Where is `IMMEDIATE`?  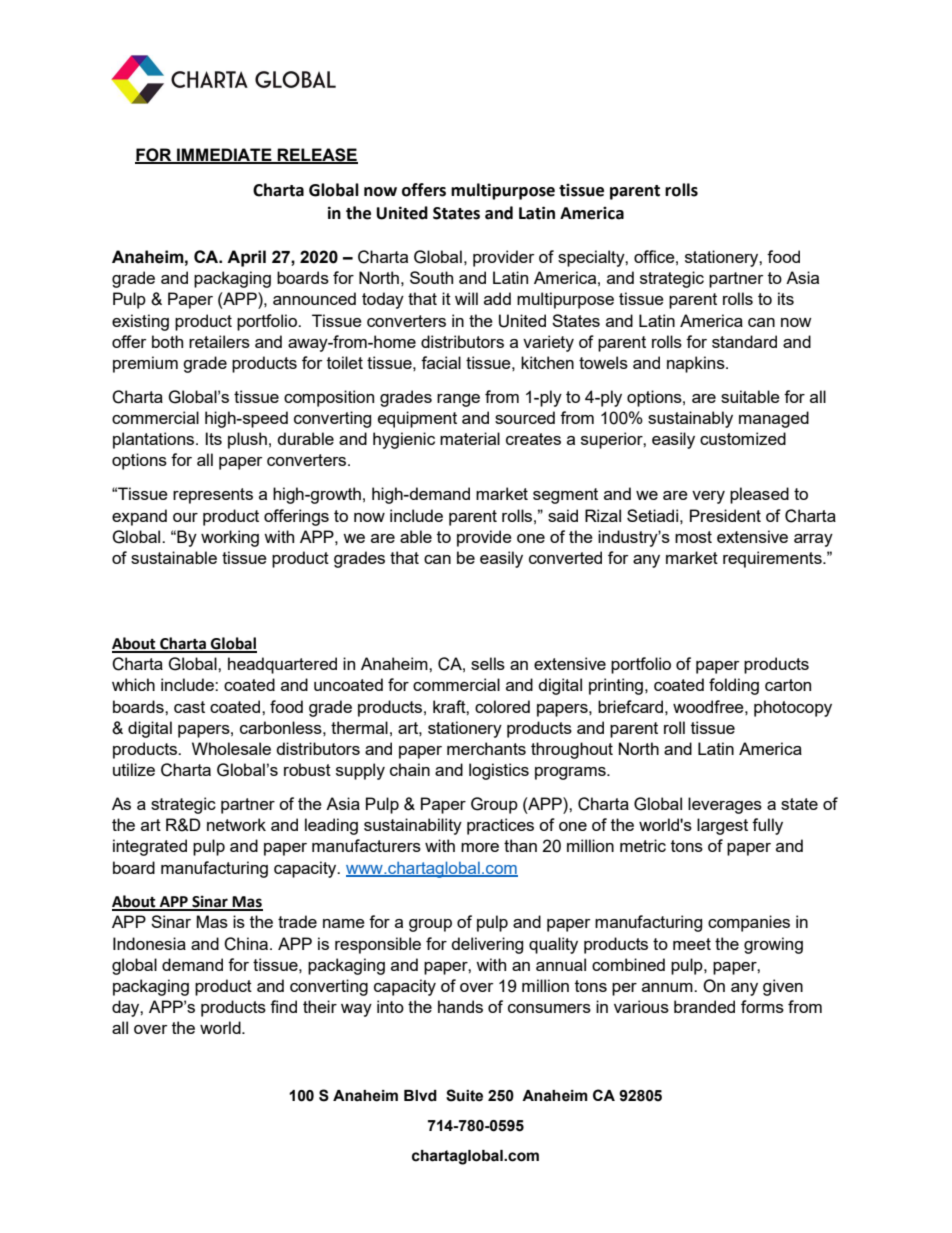
IMMEDIATE is located at coordinates (224, 155).
